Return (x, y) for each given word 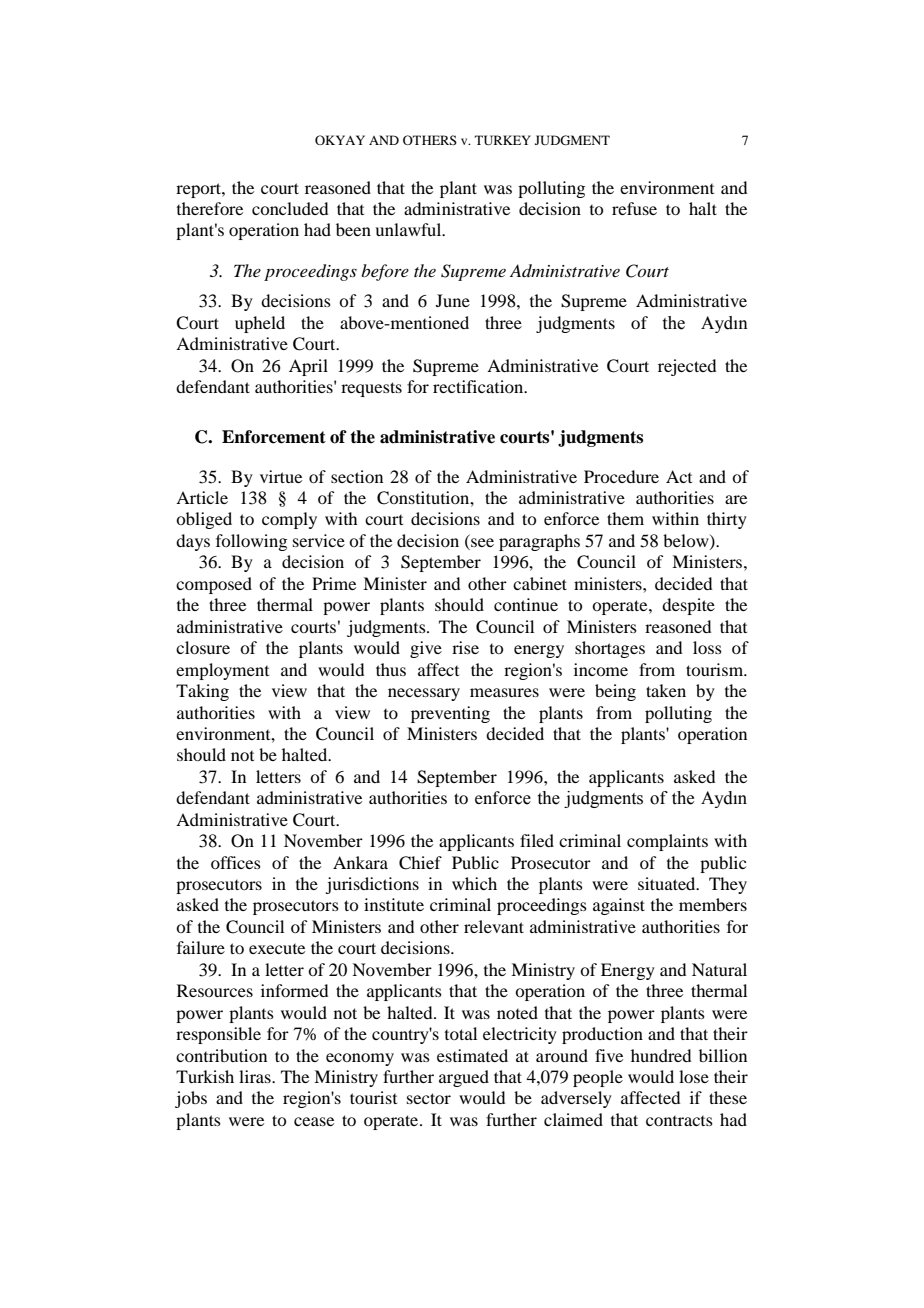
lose (694, 1076)
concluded (290, 208)
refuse (634, 208)
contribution (221, 1055)
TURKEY (503, 140)
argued (464, 1078)
